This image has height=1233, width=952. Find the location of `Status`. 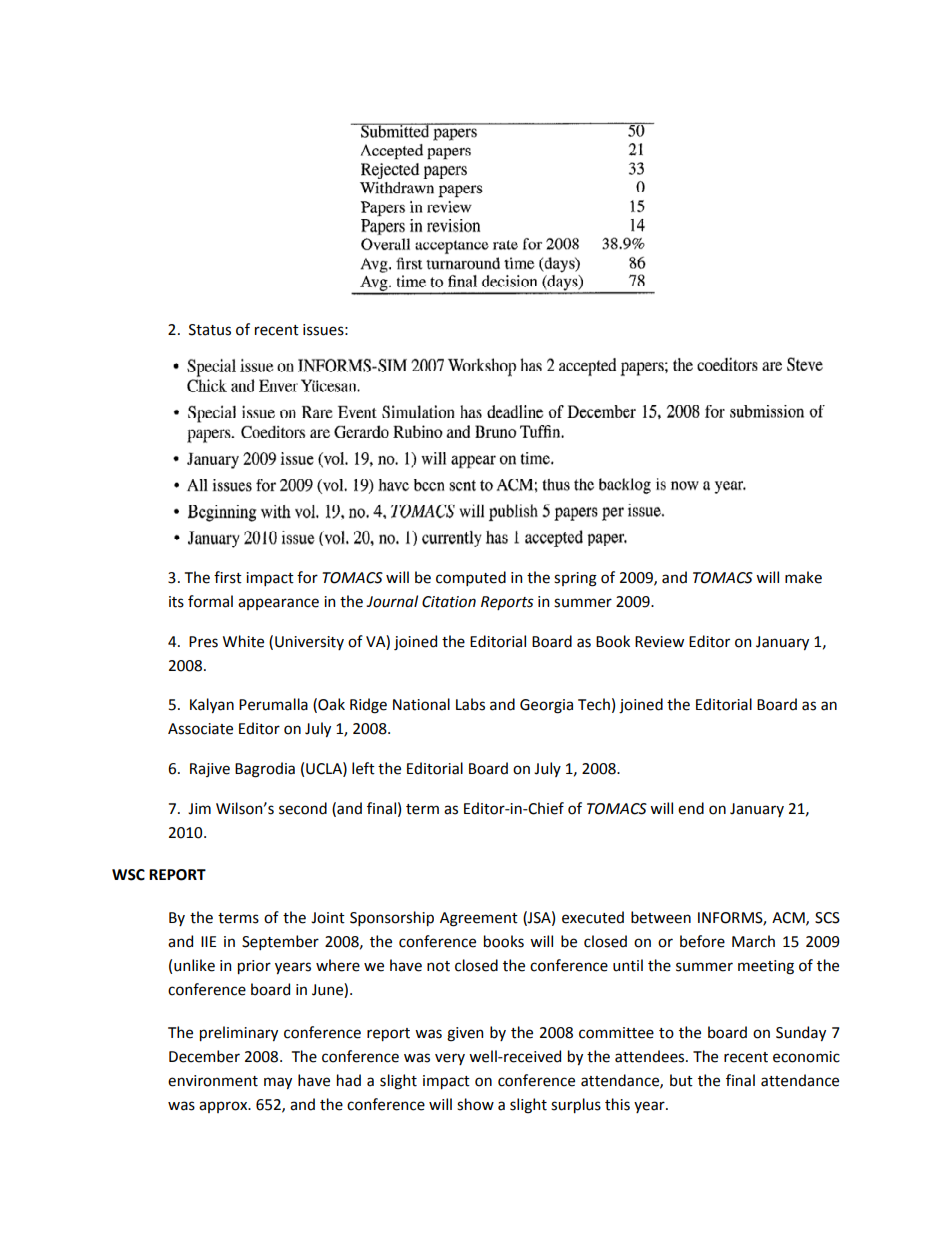

Status is located at coordinates (210, 330).
